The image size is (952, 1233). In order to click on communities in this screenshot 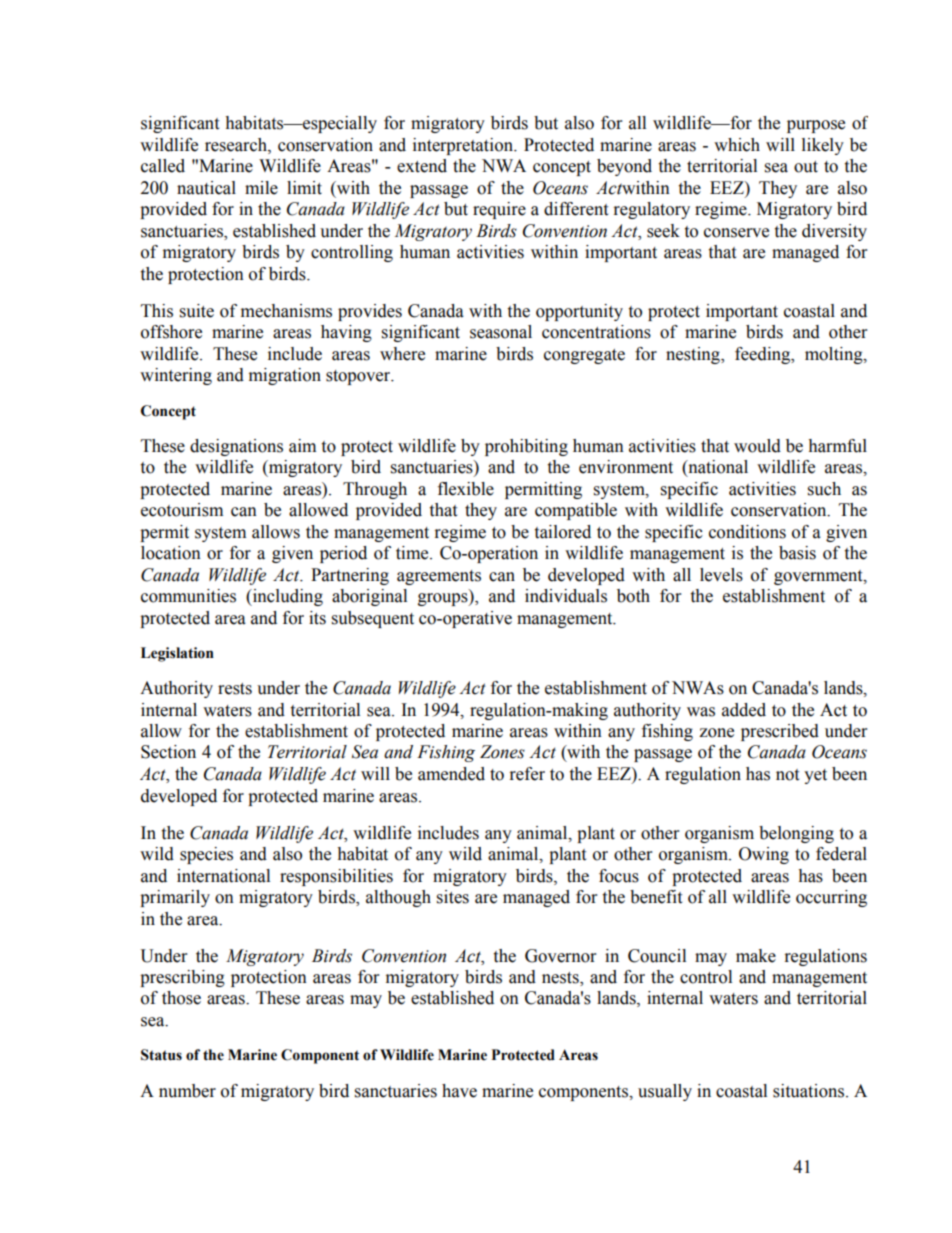, I will do `click(188, 596)`.
